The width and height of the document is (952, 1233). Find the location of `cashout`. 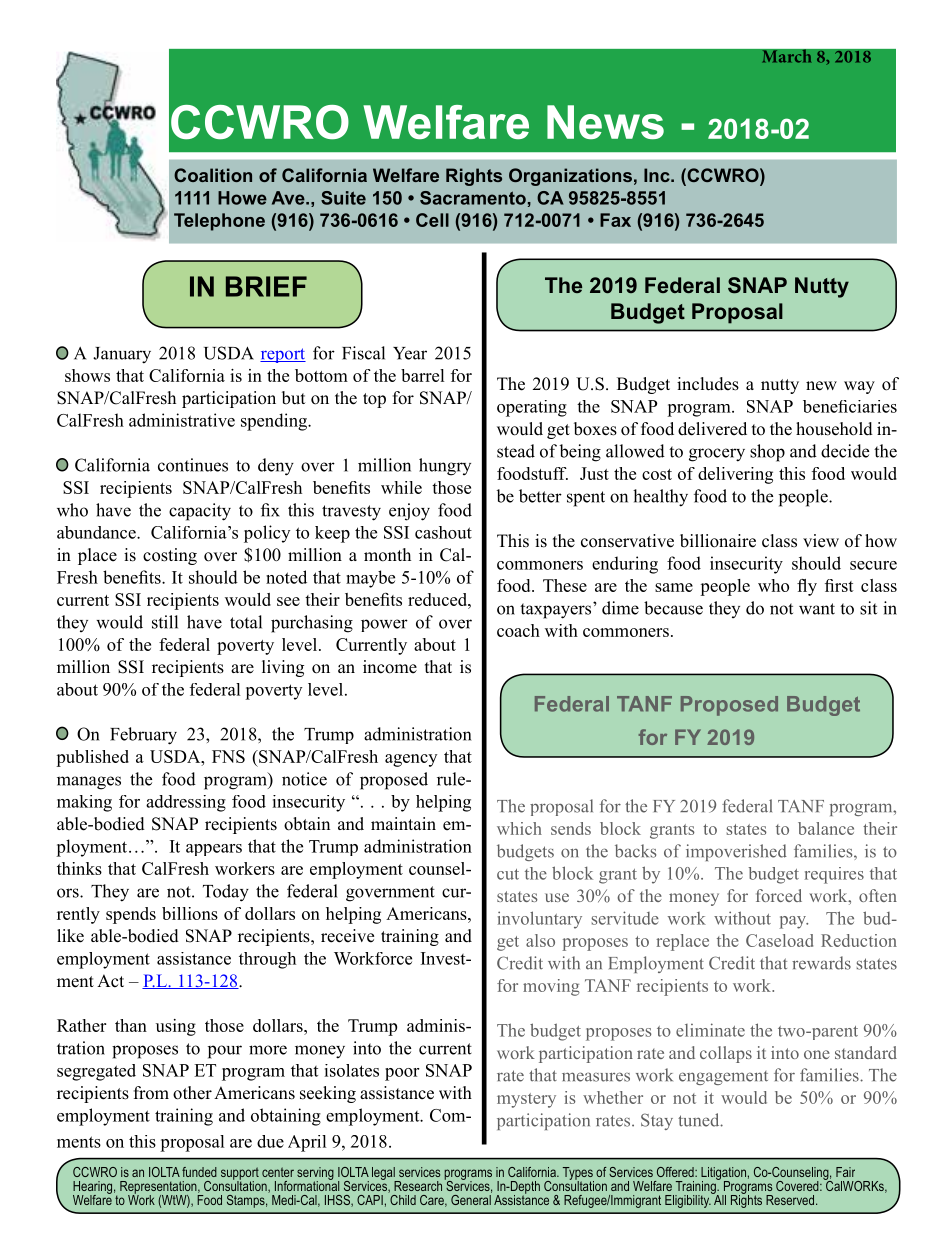

cashout is located at coordinates (443, 532).
